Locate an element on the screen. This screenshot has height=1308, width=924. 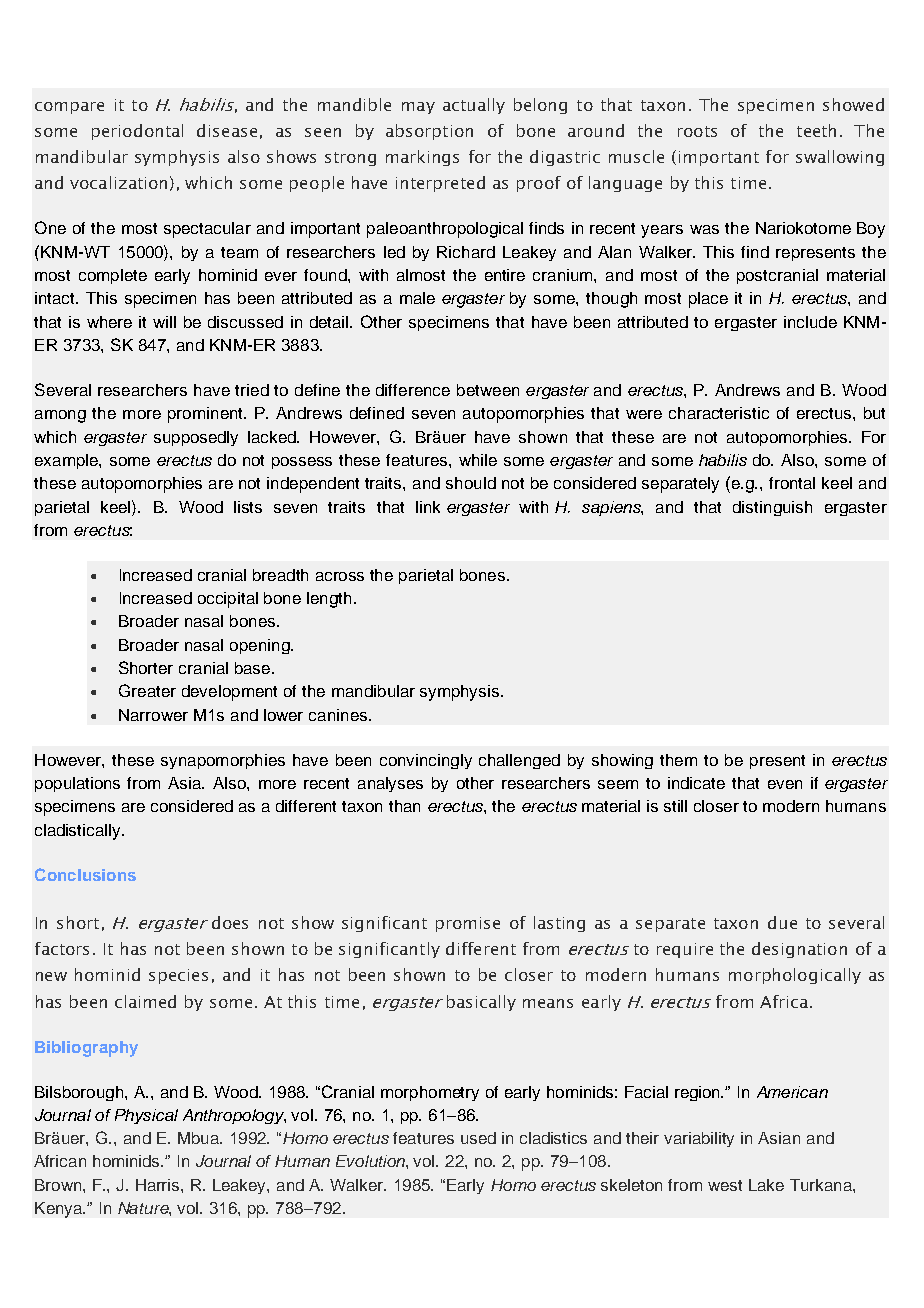
than is located at coordinates (404, 806).
